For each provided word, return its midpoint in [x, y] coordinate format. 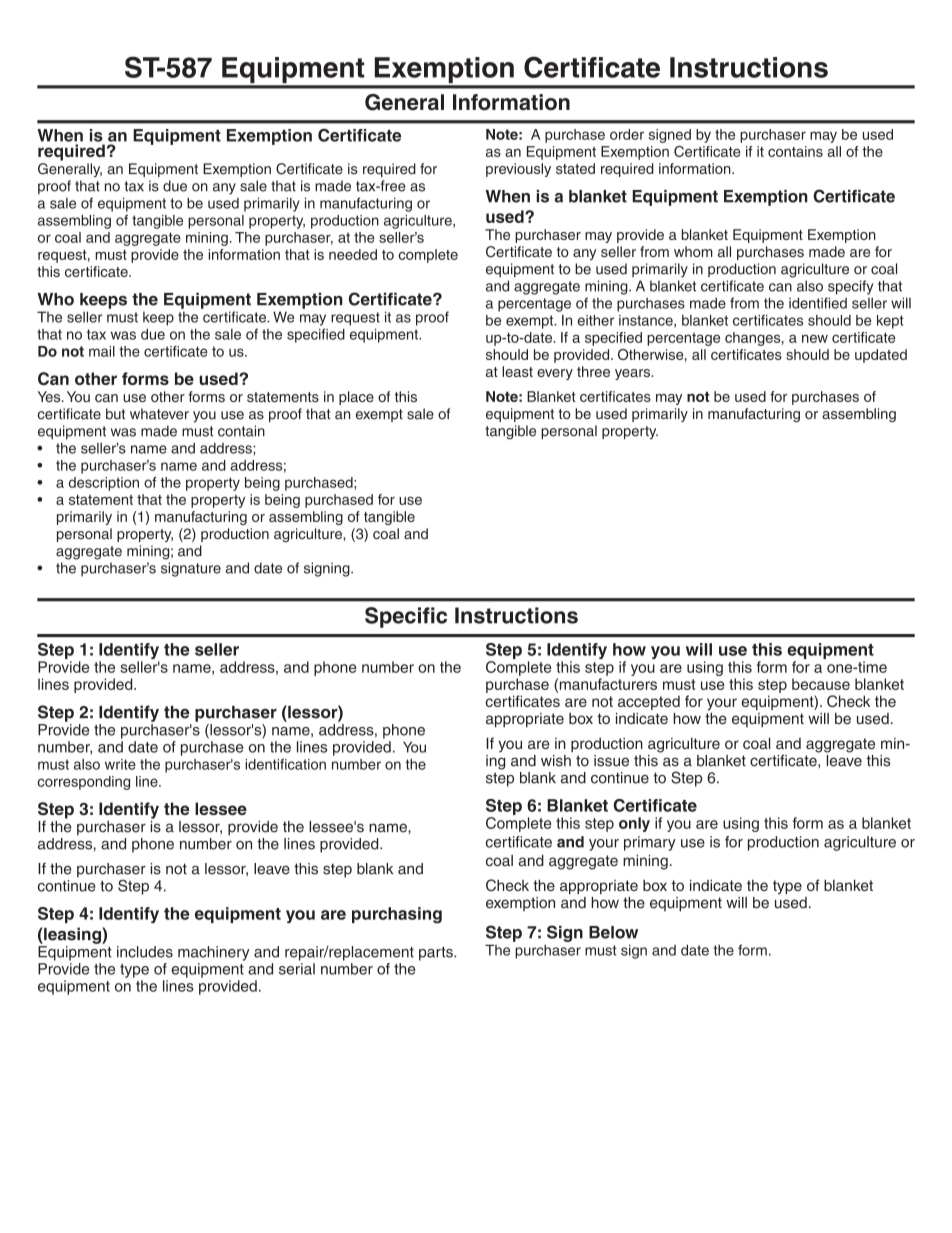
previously [518, 170]
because [821, 684]
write [120, 764]
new [815, 338]
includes [145, 952]
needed [353, 254]
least [517, 371]
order [627, 134]
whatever [159, 414]
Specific [406, 617]
